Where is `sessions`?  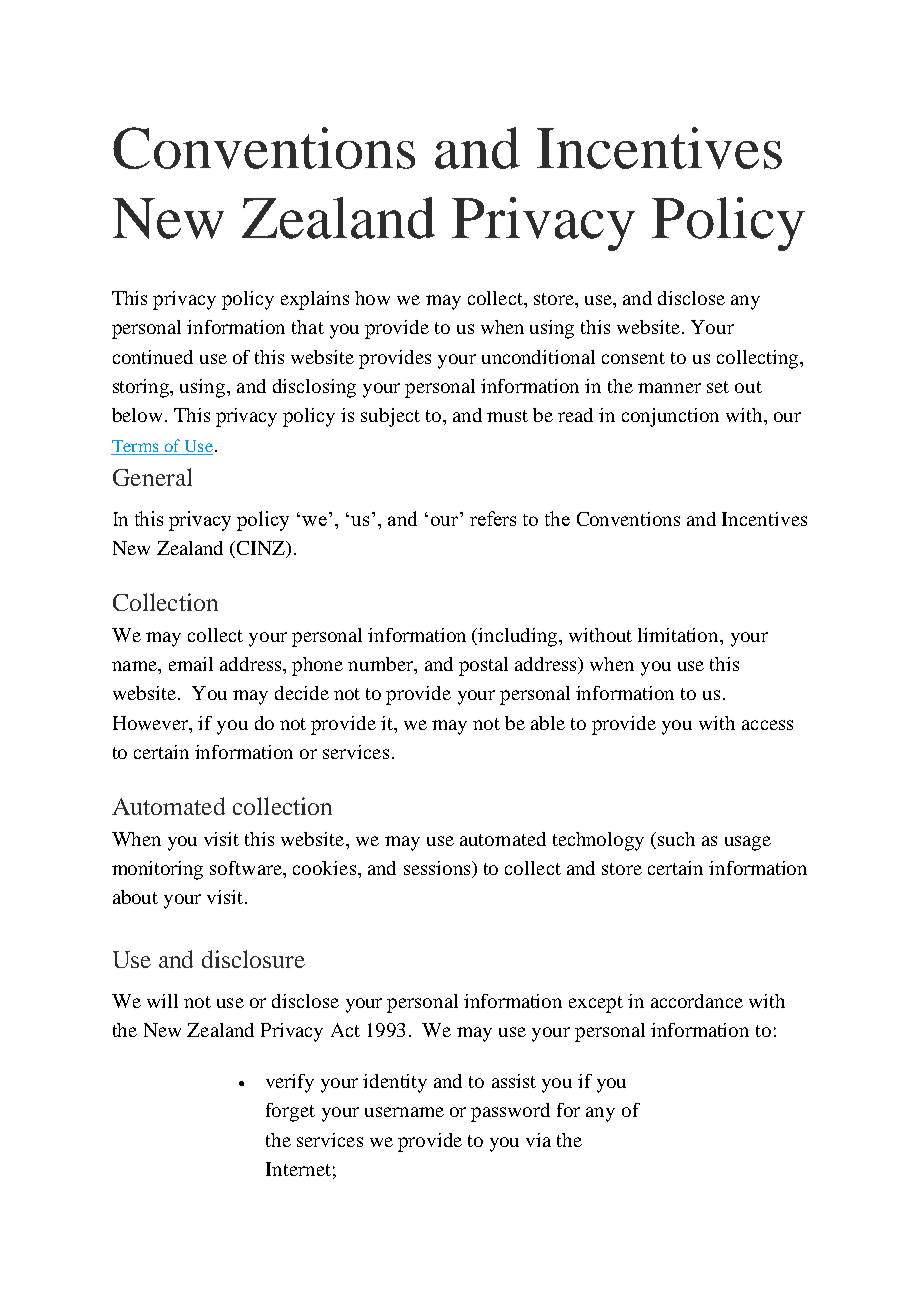
sessions is located at coordinates (438, 869).
